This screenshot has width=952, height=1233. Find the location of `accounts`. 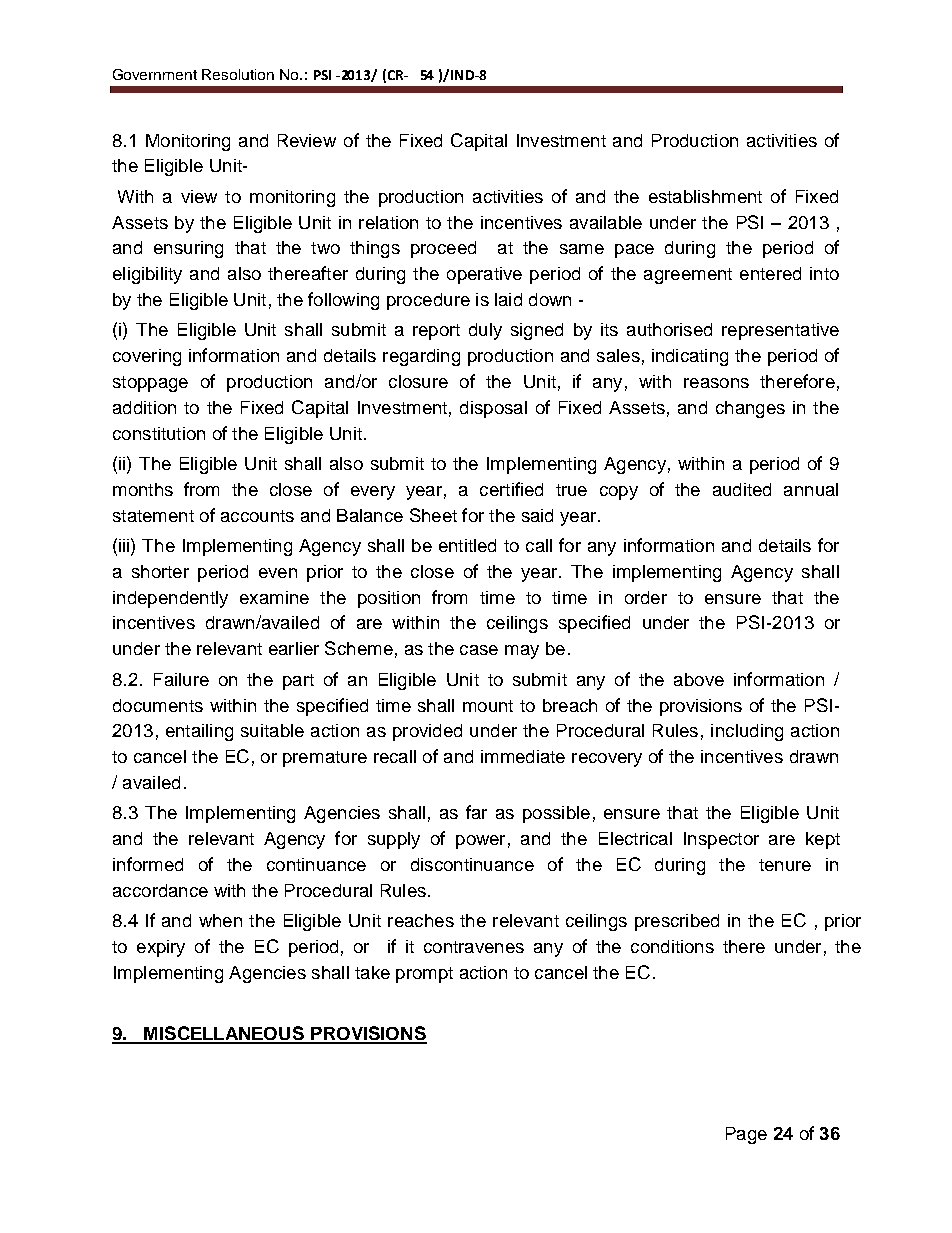

accounts is located at coordinates (257, 516).
